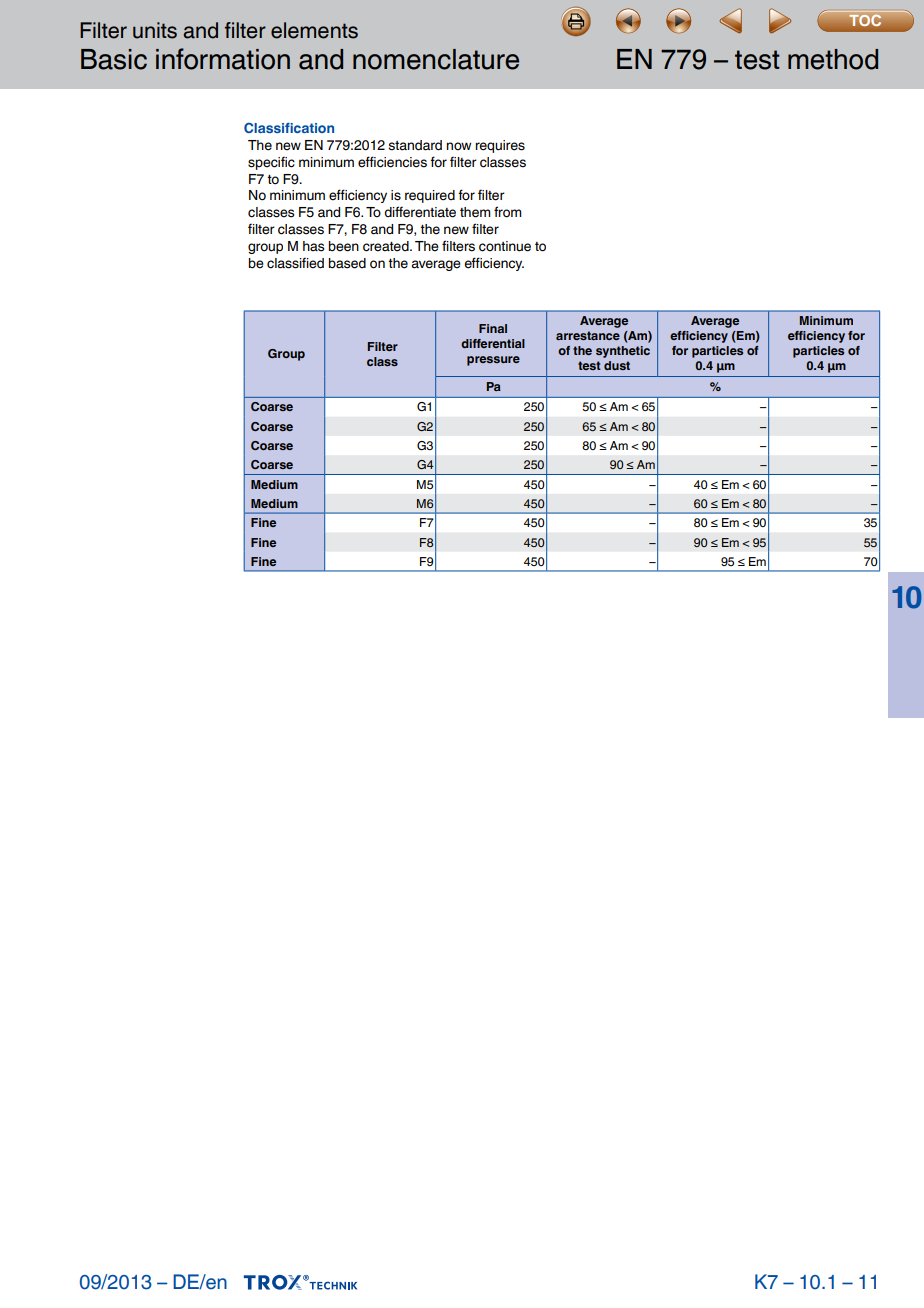 The image size is (924, 1308). Describe the element at coordinates (271, 163) in the document. I see `specific` at that location.
